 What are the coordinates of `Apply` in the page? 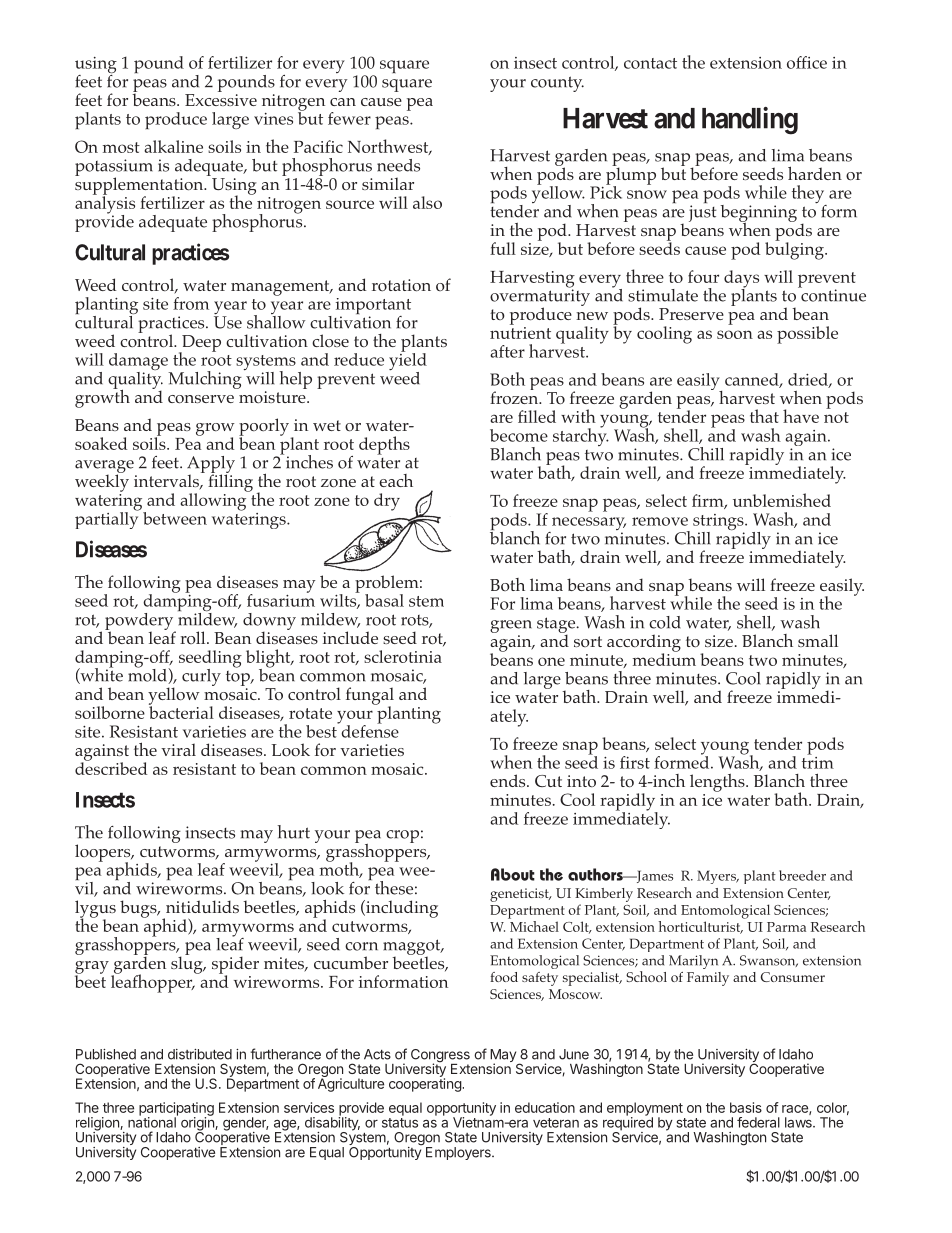 It's located at (211, 466).
